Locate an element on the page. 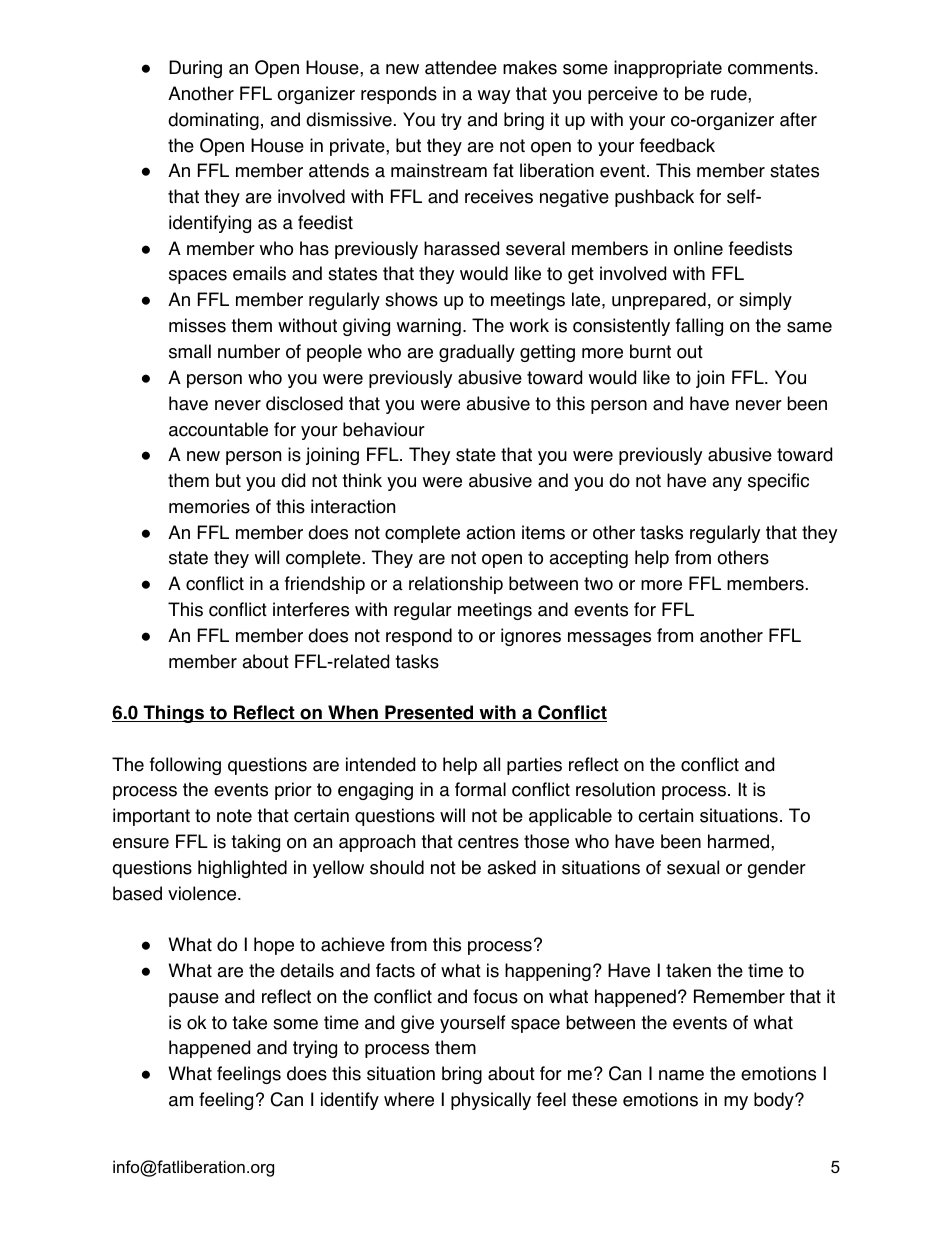 This document has height=1233, width=952. harmed is located at coordinates (740, 841).
